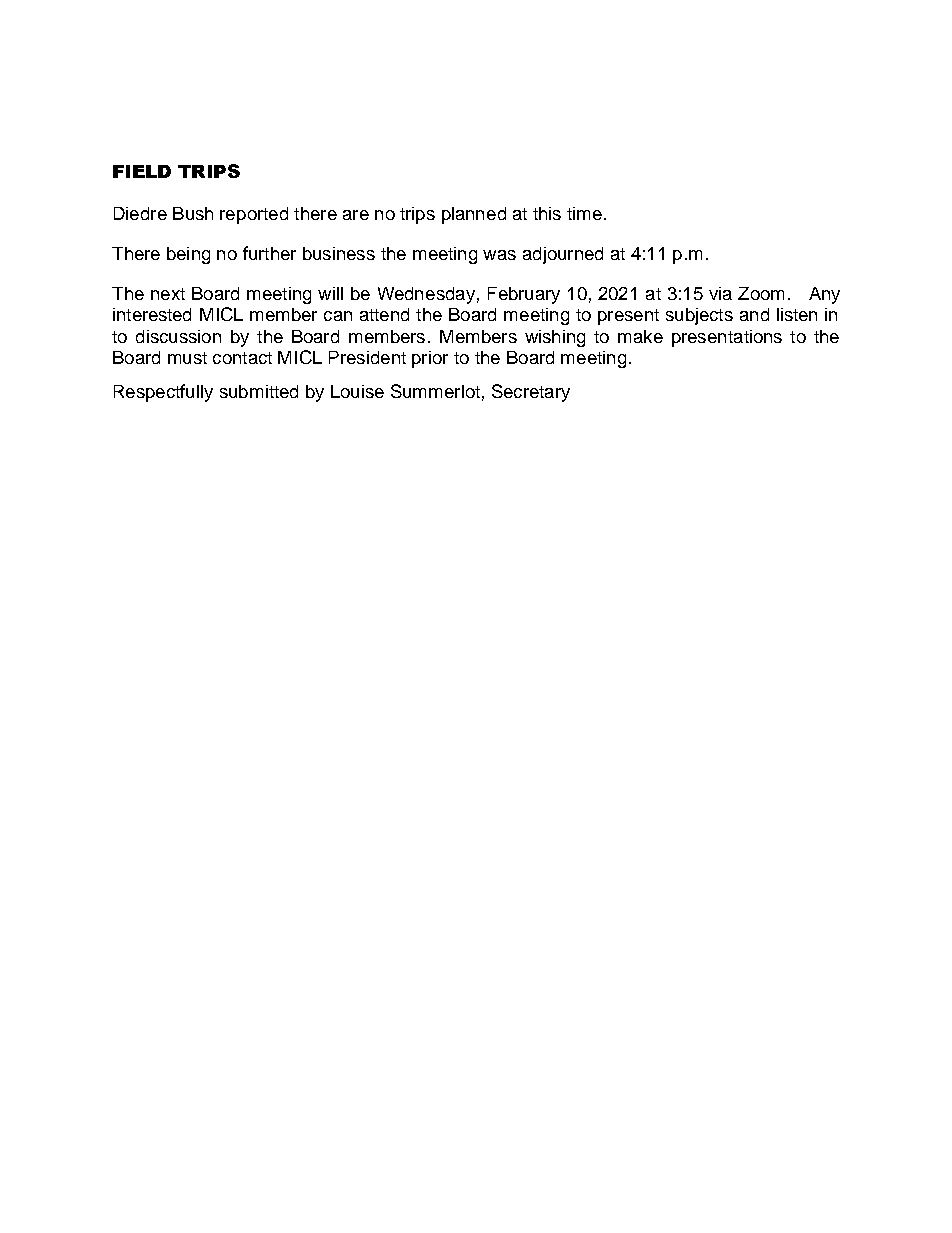 The image size is (952, 1233). Describe the element at coordinates (584, 213) in the screenshot. I see `time` at that location.
